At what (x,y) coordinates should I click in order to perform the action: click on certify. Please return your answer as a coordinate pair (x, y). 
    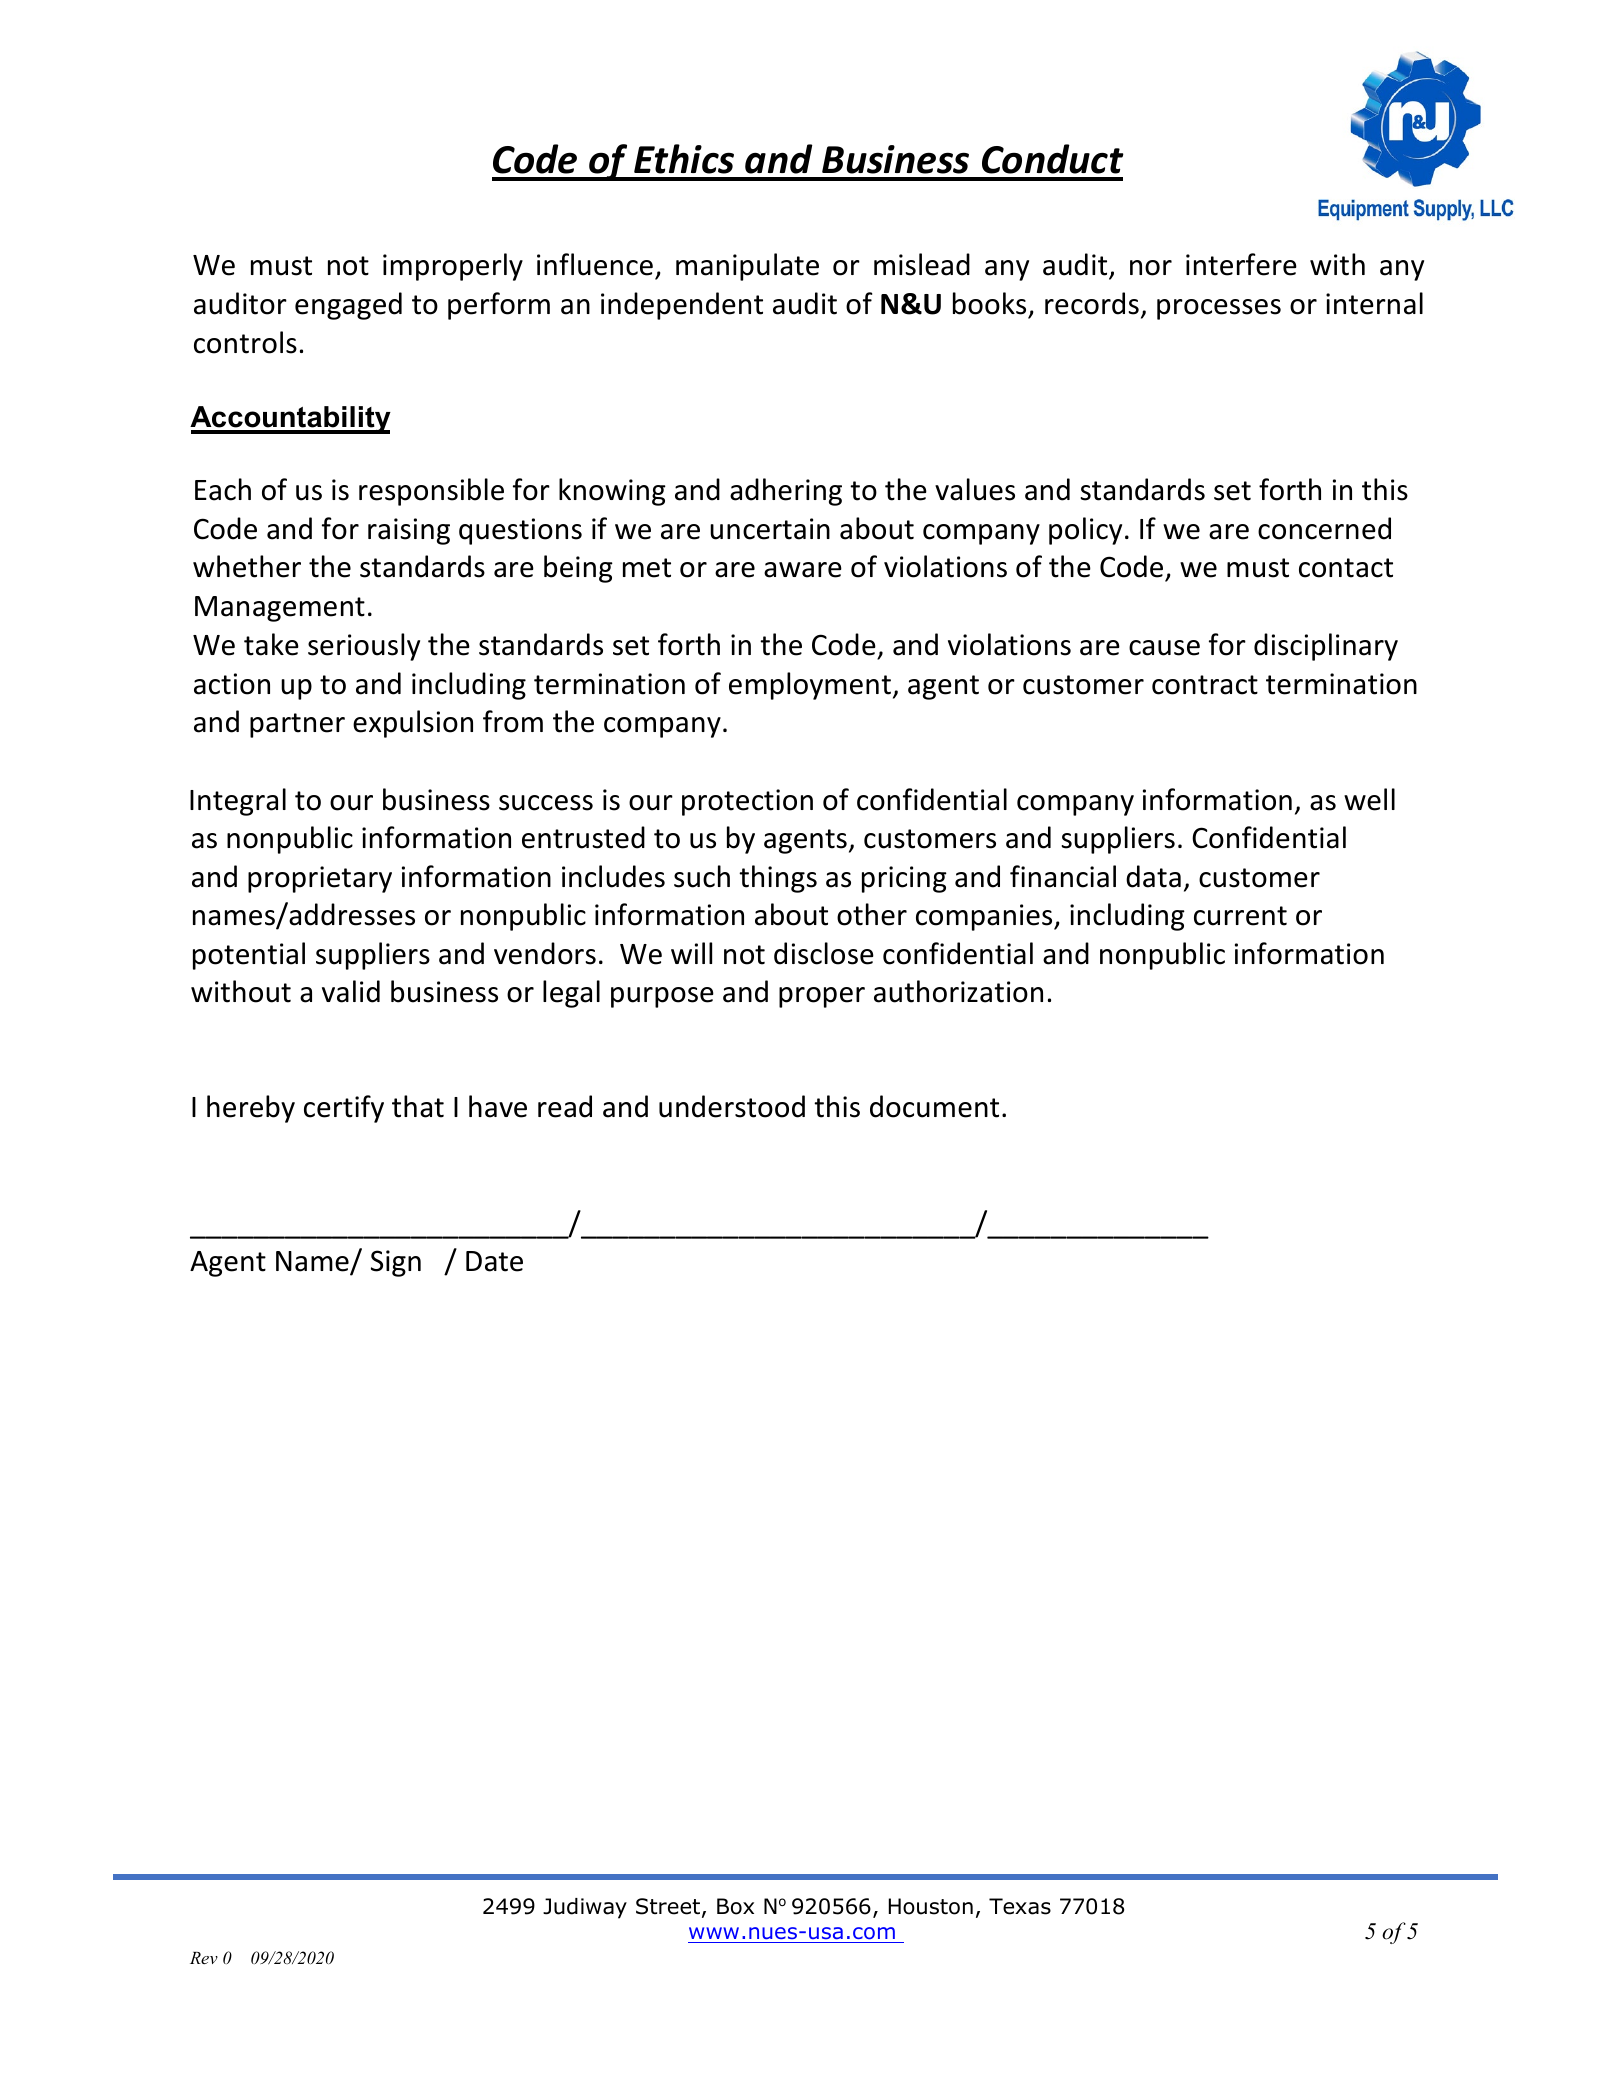
    Looking at the image, I should click on (344, 1109).
